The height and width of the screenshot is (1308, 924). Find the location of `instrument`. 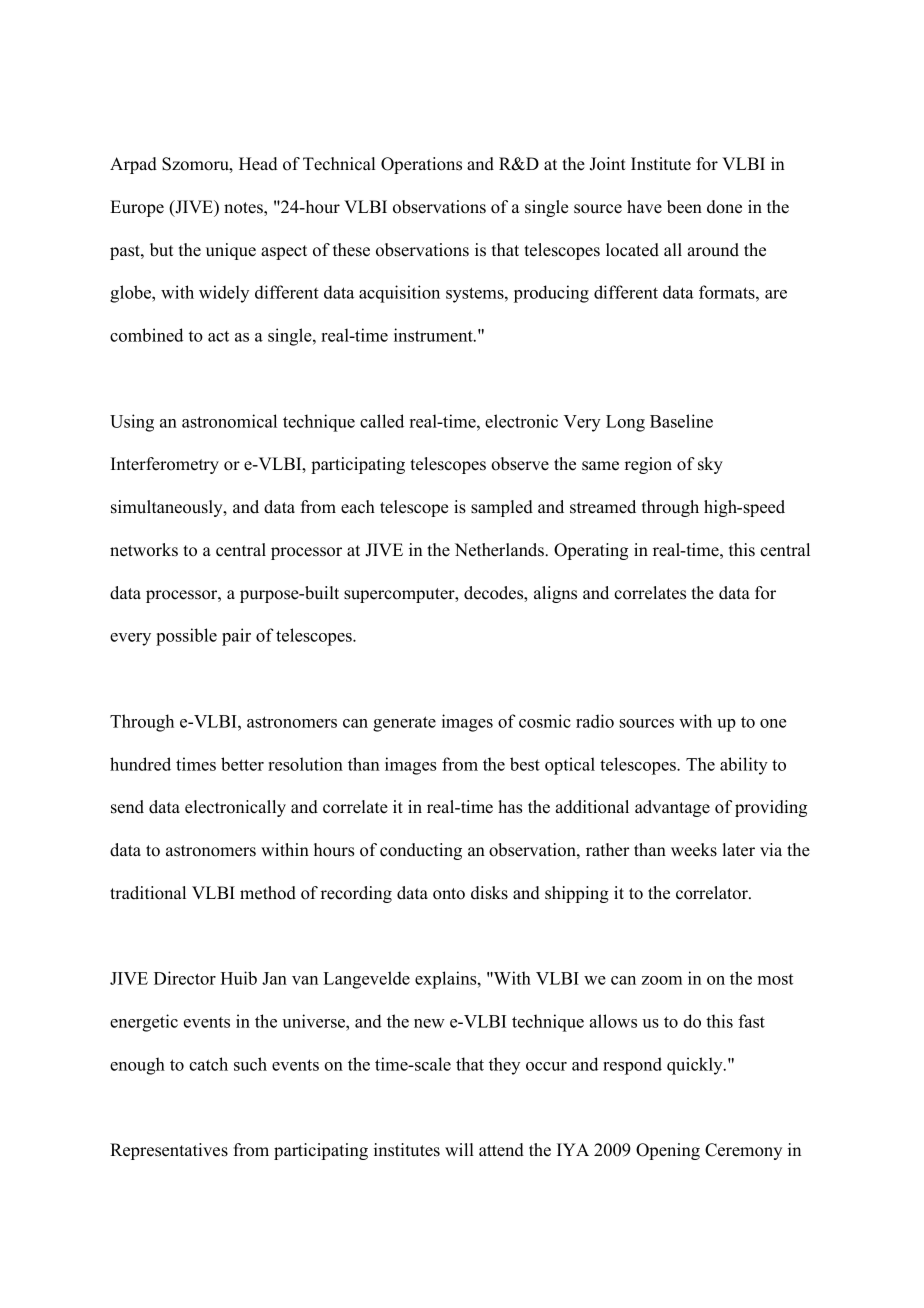

instrument is located at coordinates (434, 335).
